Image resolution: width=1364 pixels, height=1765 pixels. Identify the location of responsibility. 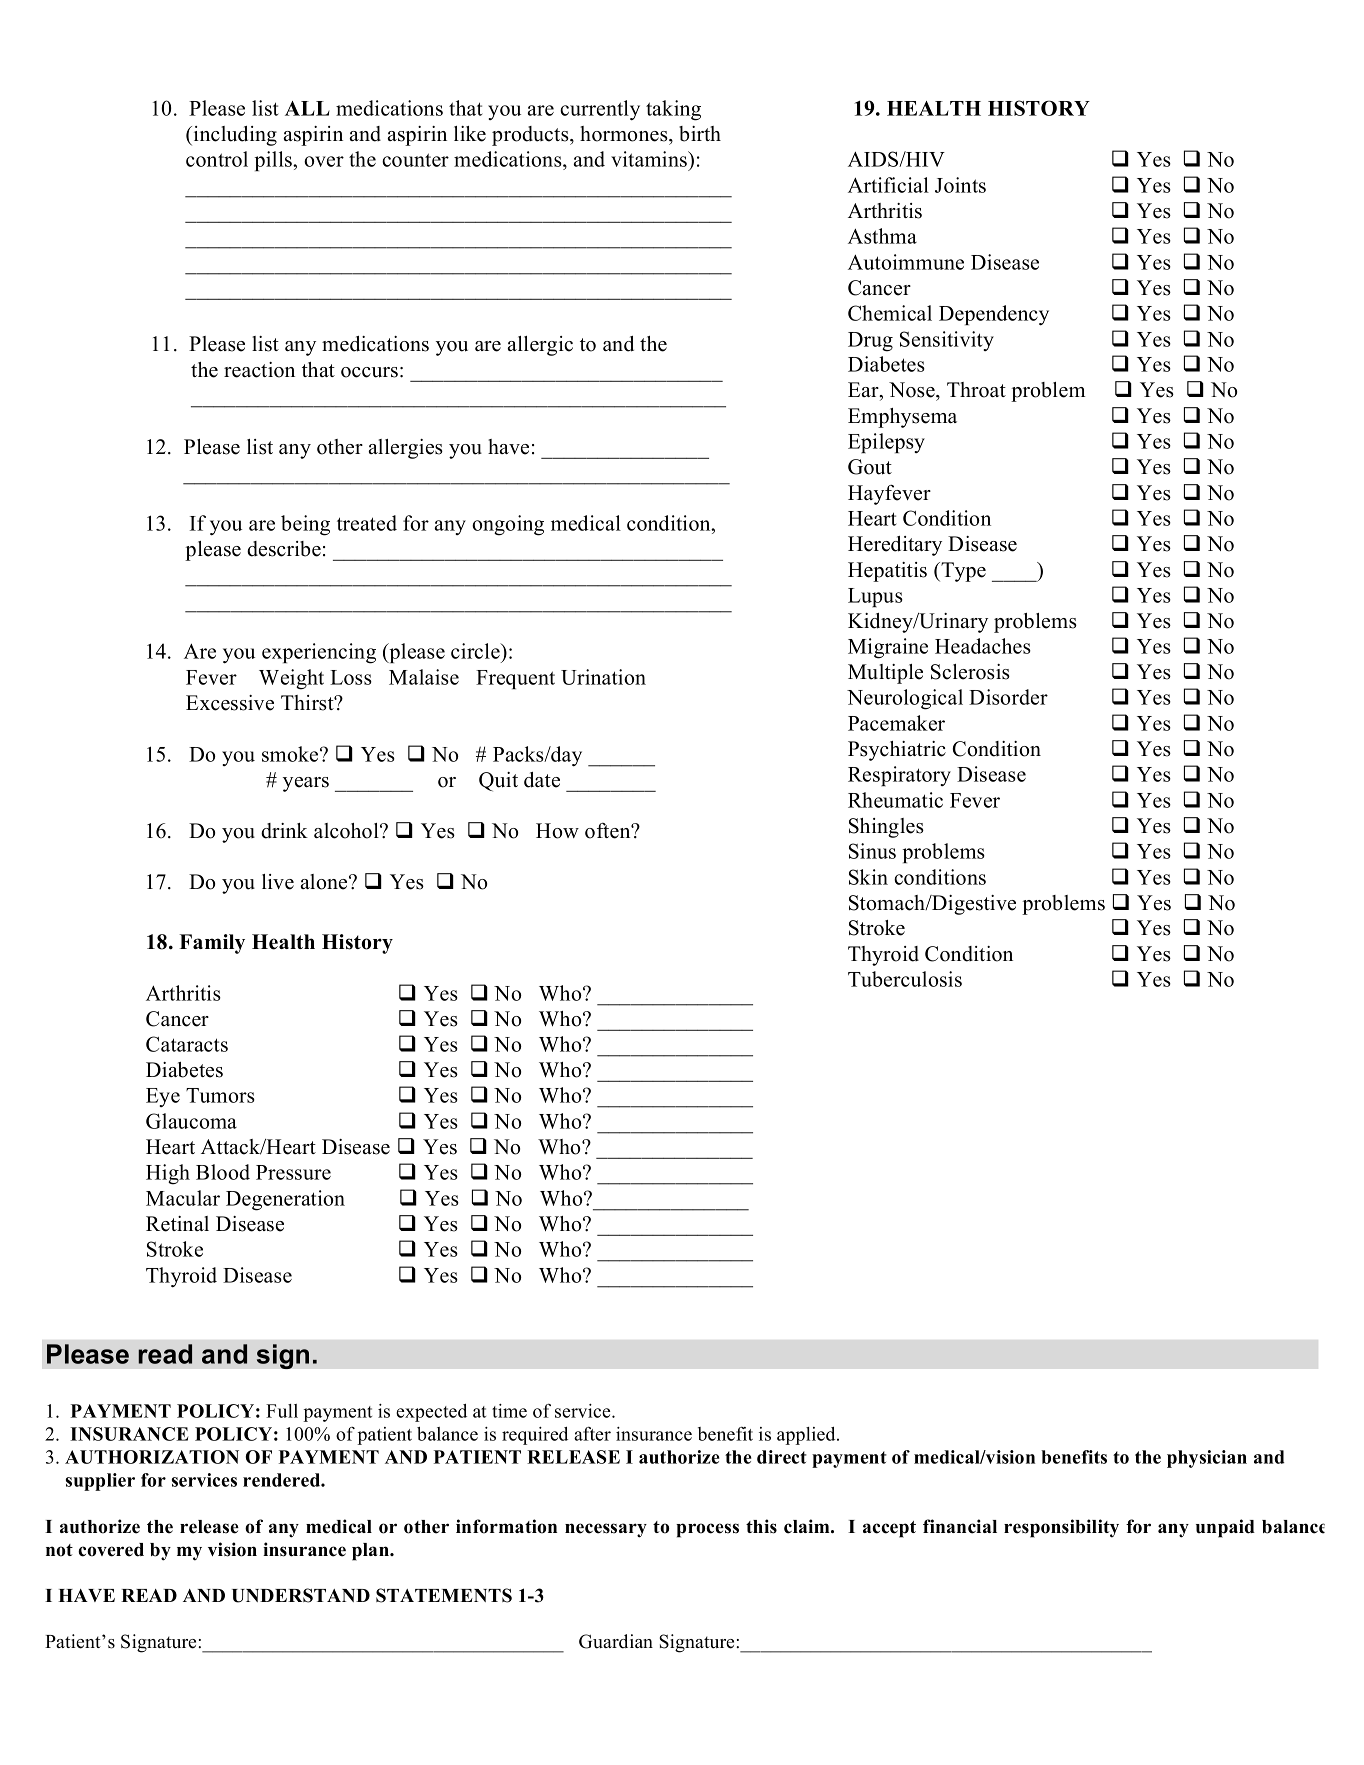
(1061, 1528).
